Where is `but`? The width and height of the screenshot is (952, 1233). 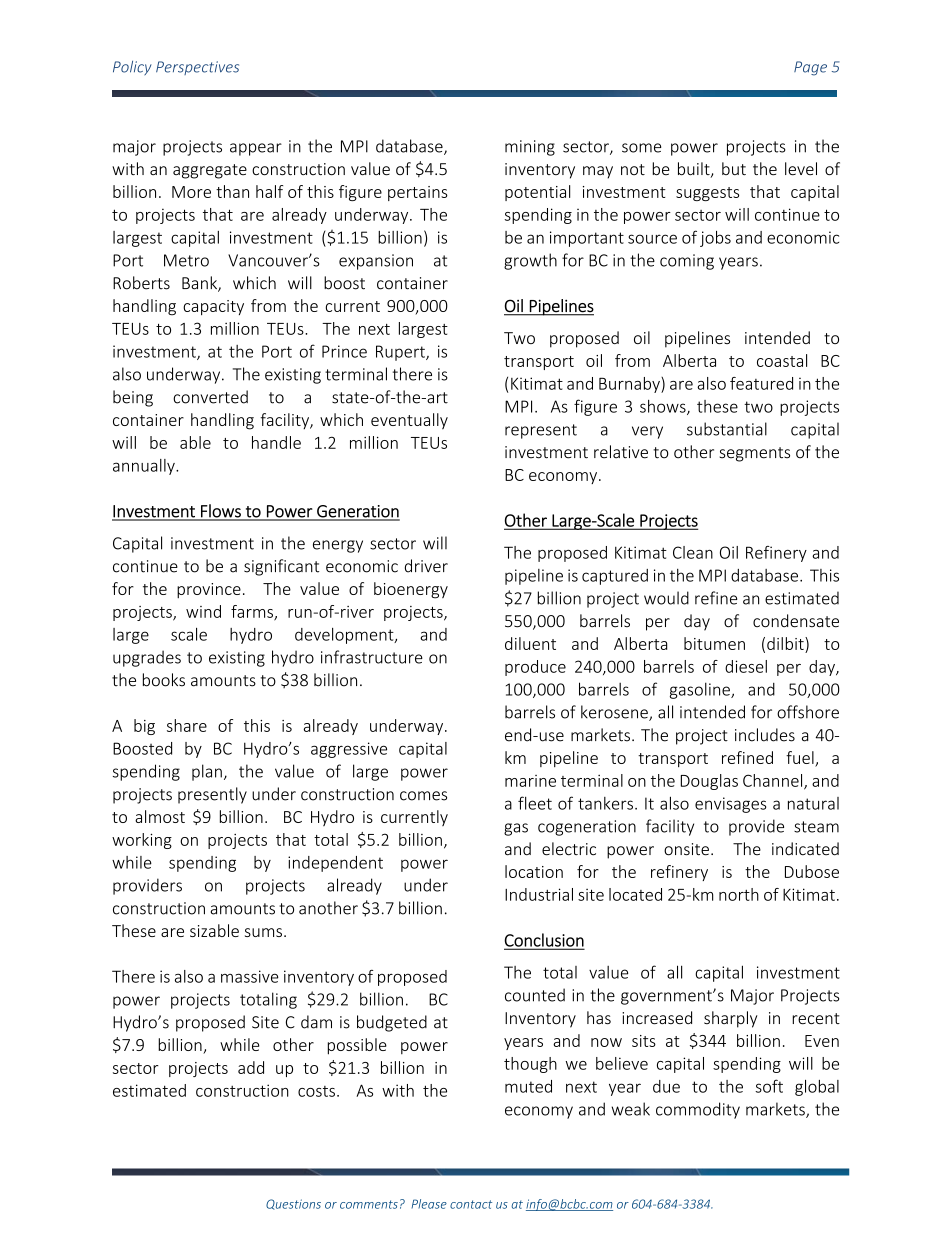
but is located at coordinates (734, 168).
